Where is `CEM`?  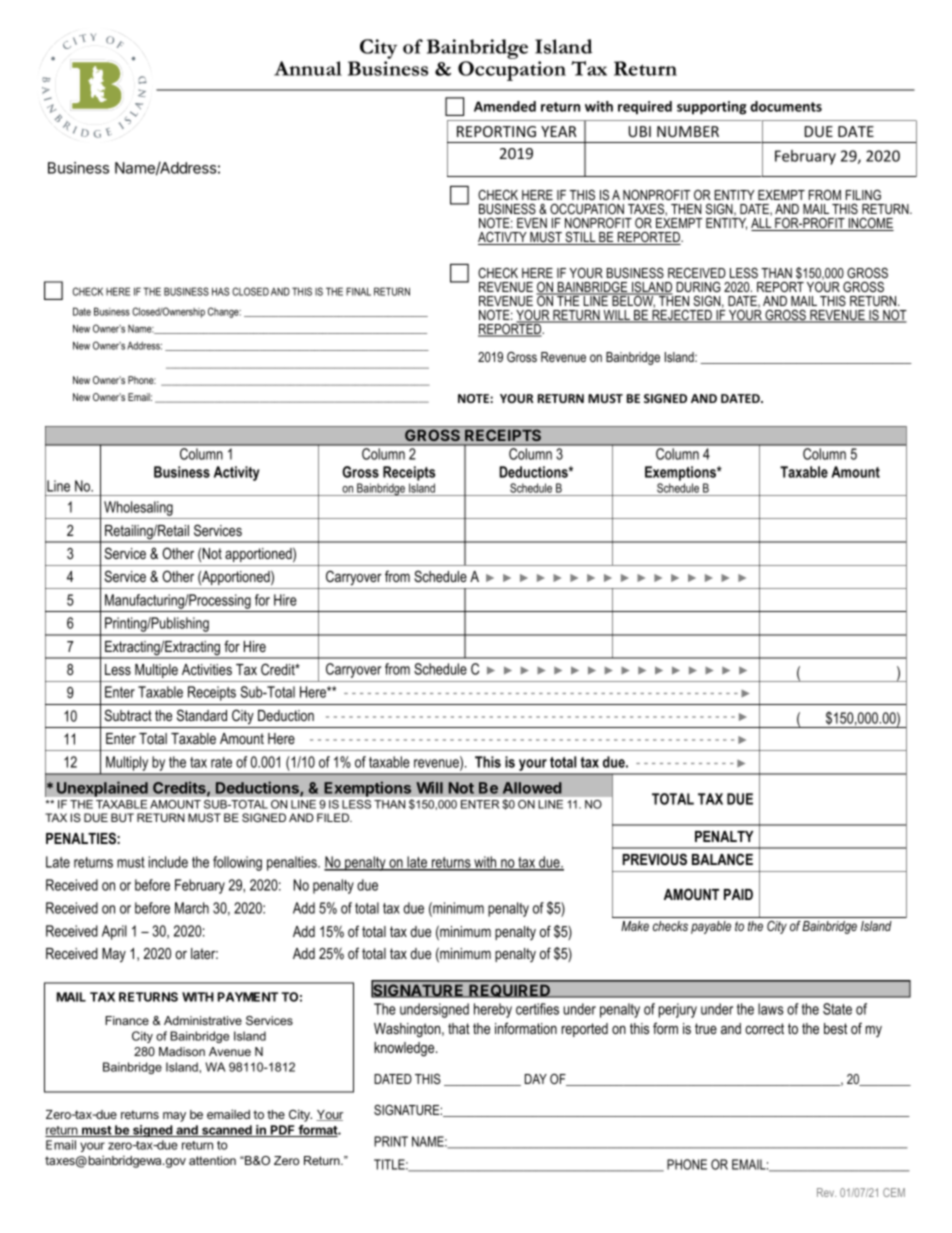
CEM is located at coordinates (894, 1192).
